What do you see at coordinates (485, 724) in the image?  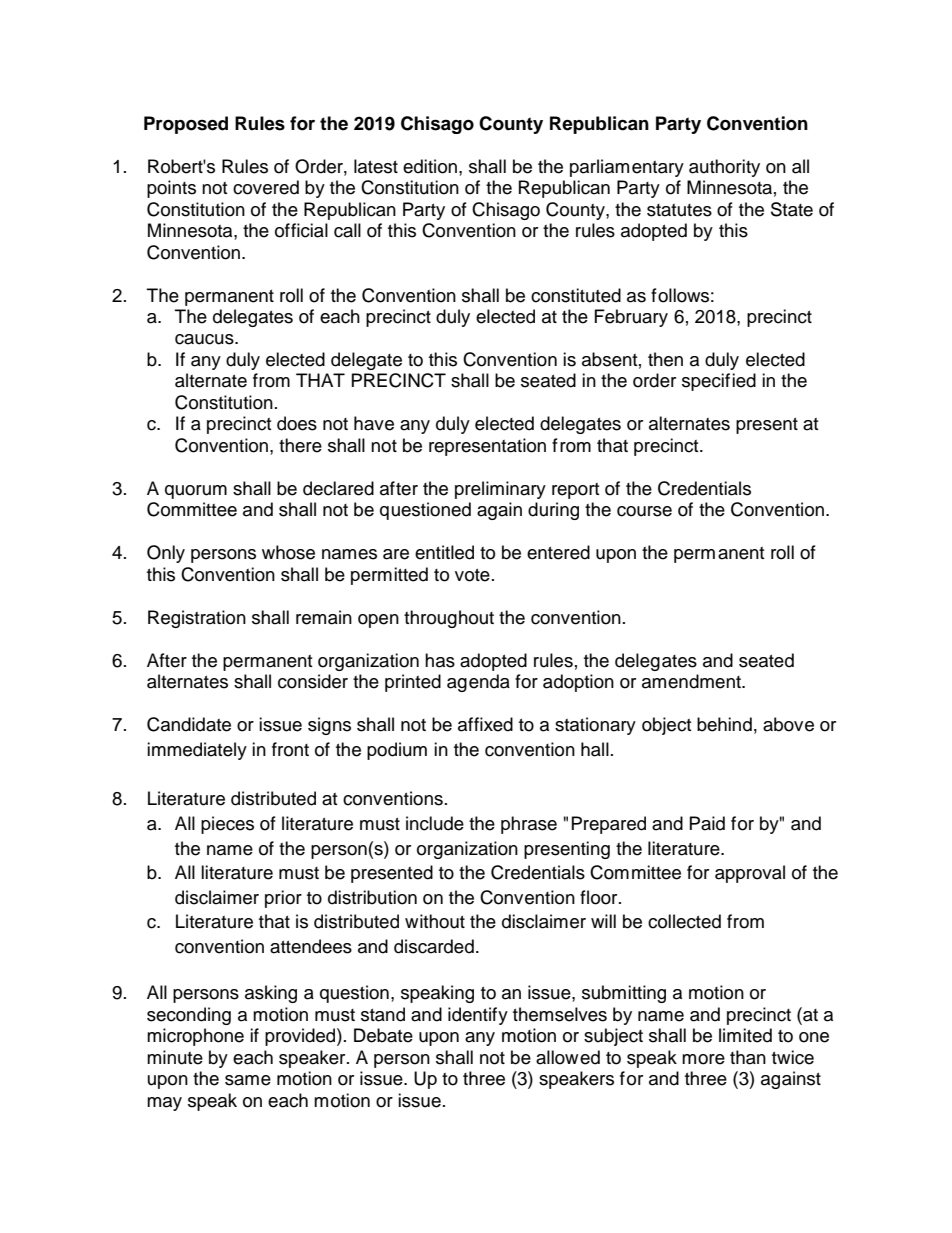 I see `affixed` at bounding box center [485, 724].
